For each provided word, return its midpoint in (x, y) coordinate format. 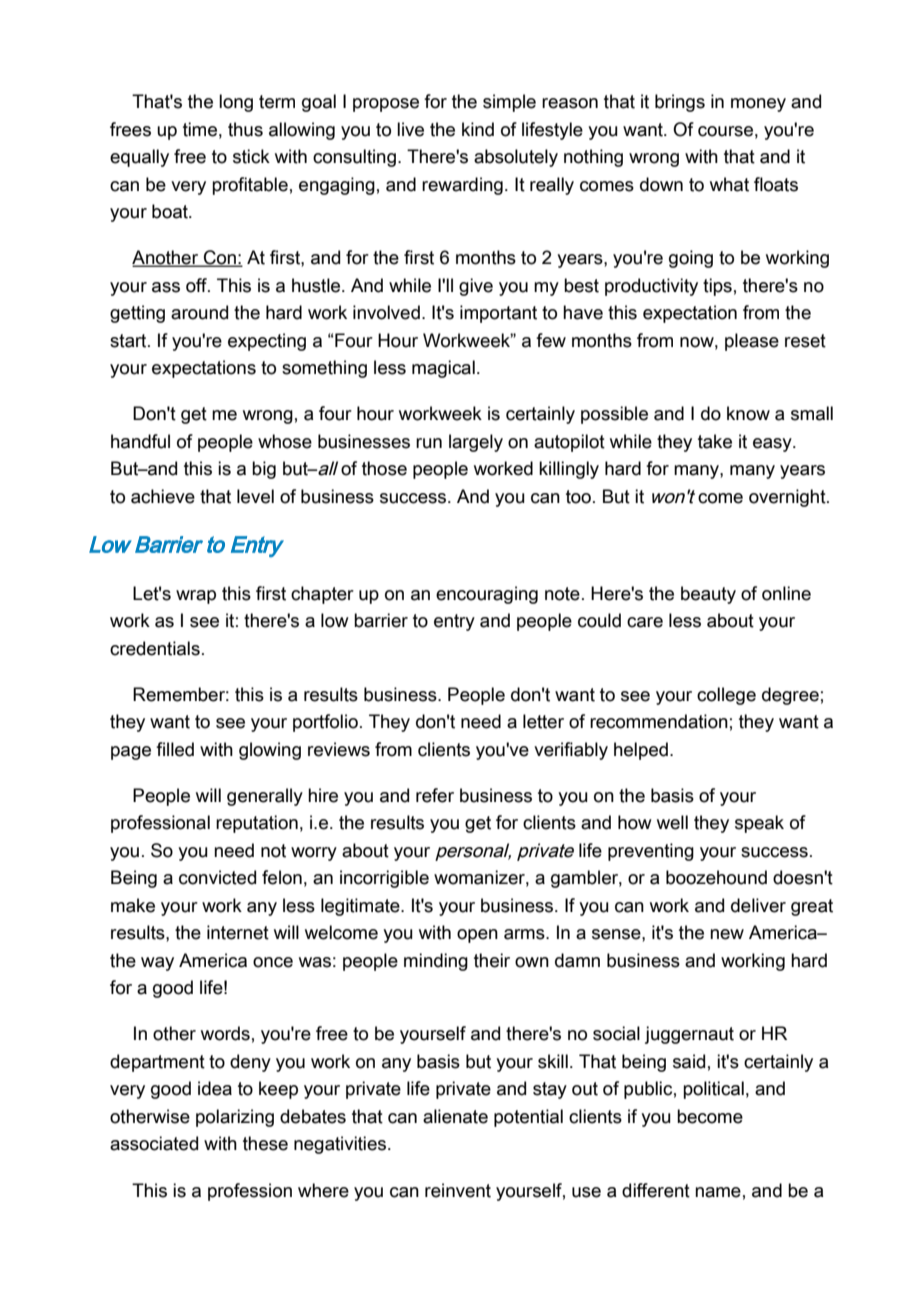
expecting (267, 342)
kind (478, 129)
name (718, 1192)
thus (245, 129)
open (477, 936)
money (758, 105)
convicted (217, 877)
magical (443, 369)
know (748, 413)
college (726, 696)
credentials (155, 648)
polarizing (235, 1118)
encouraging (487, 595)
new (727, 934)
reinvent (458, 1190)
